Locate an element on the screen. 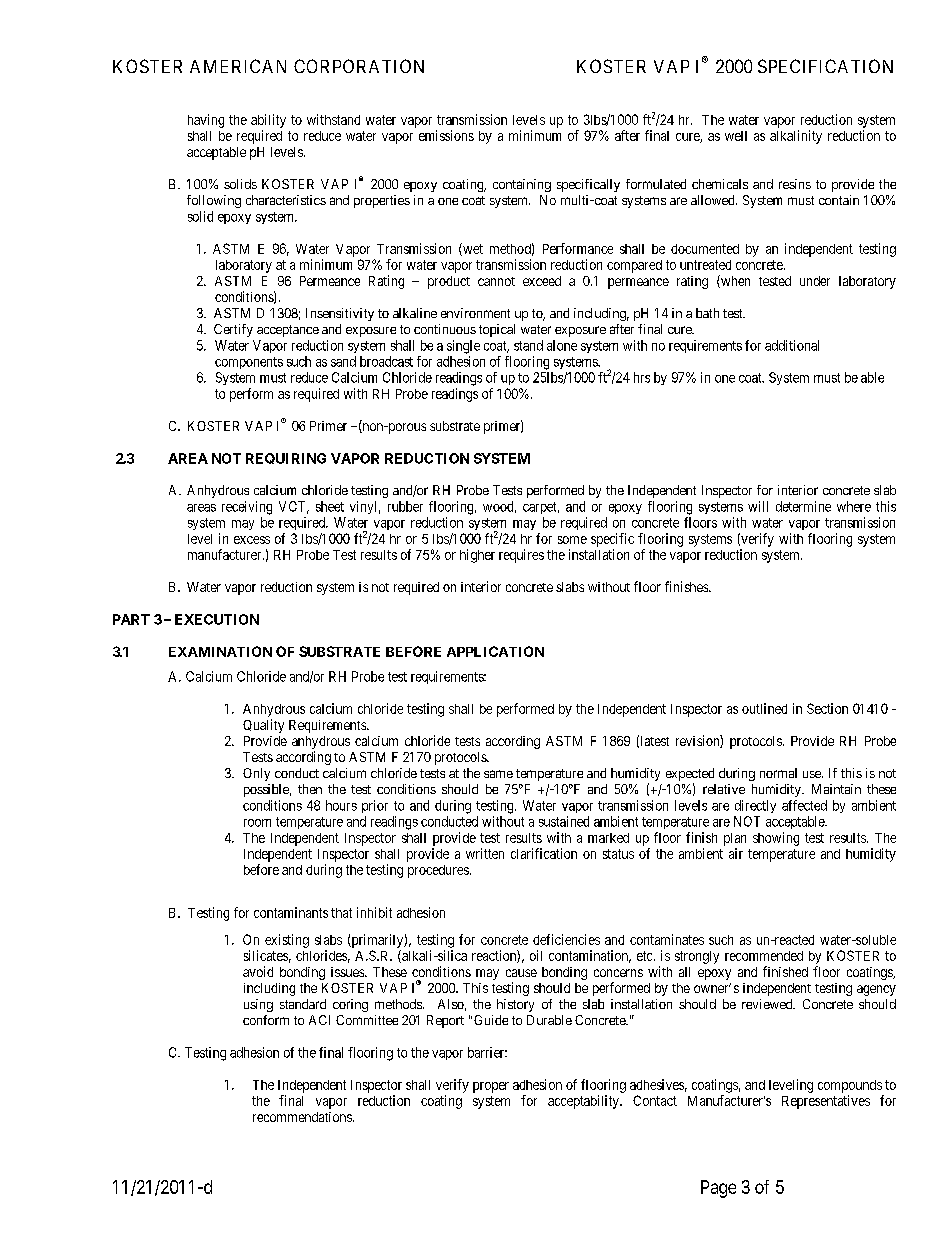  APPLICATION is located at coordinates (495, 651).
